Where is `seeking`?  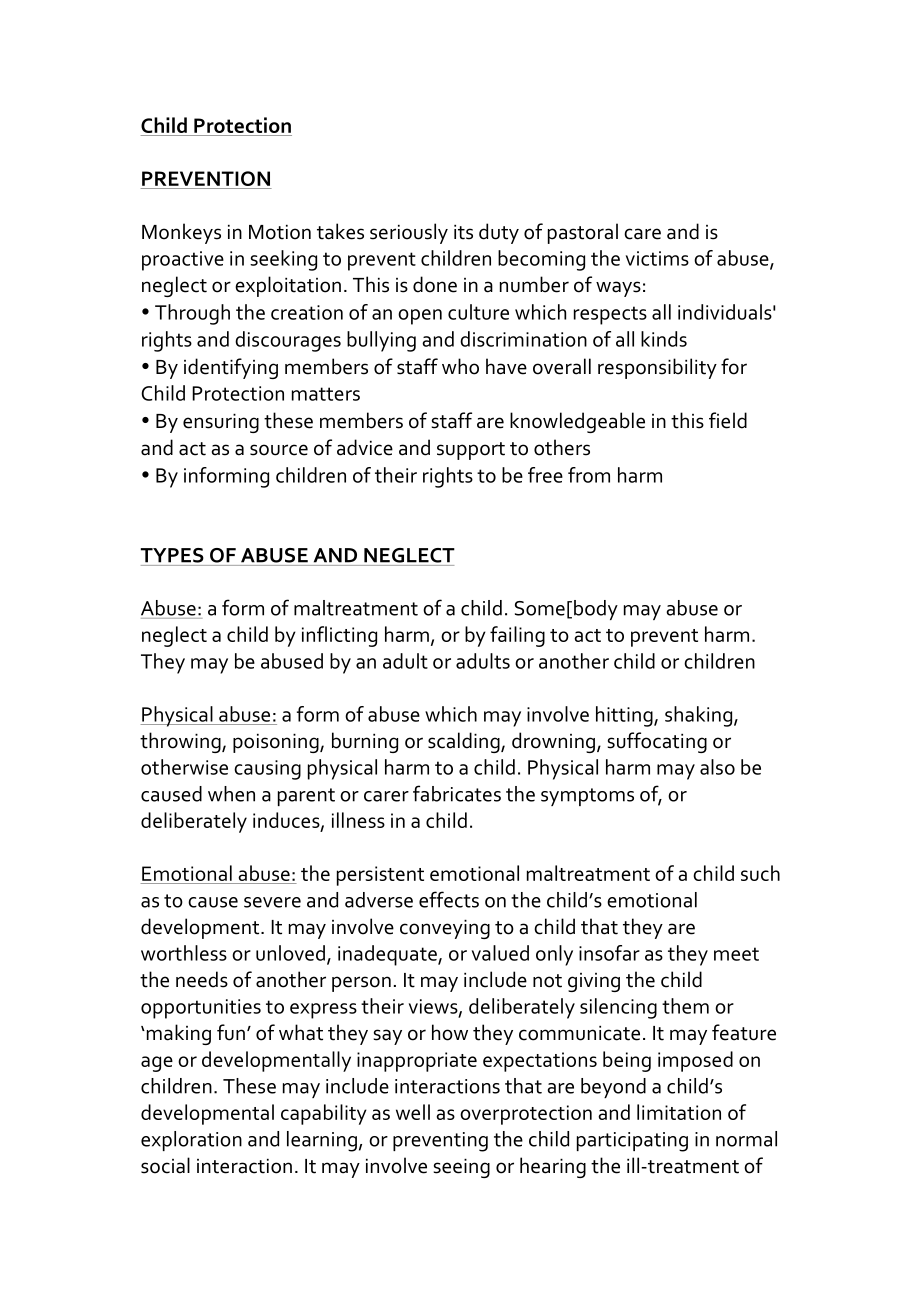
seeking is located at coordinates (283, 260).
